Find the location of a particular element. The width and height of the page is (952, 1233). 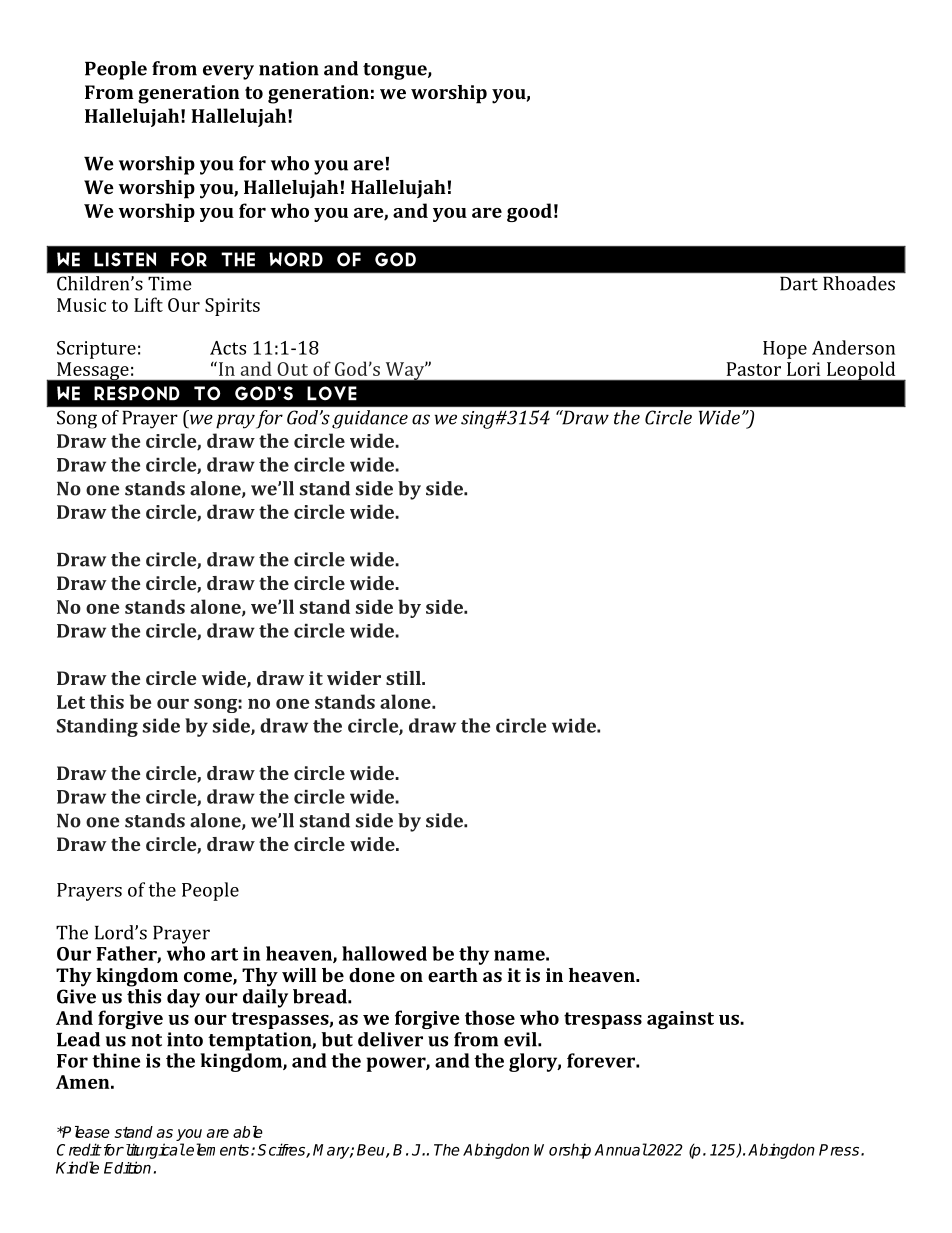

Dart is located at coordinates (799, 284).
